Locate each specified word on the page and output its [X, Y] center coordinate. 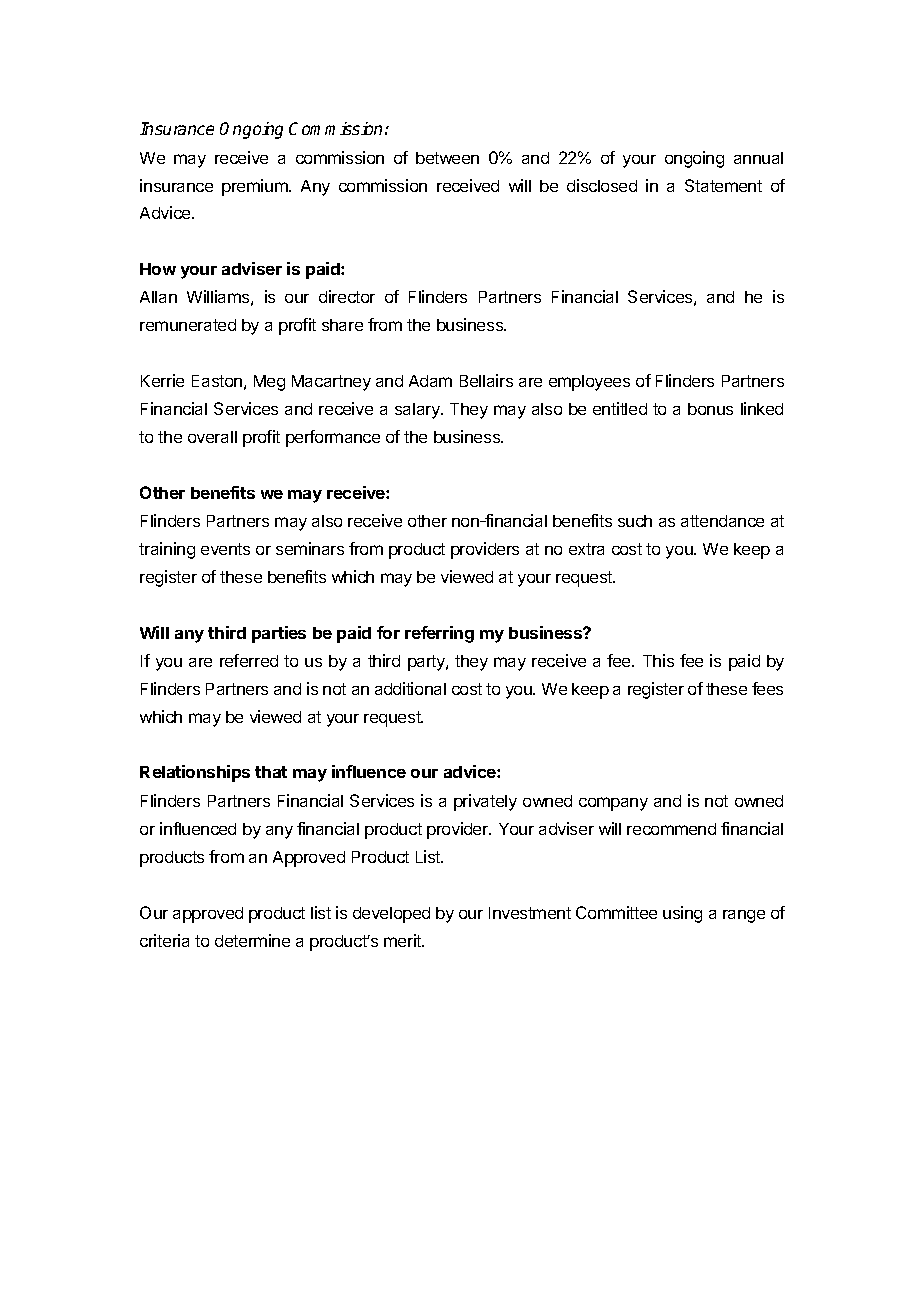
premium [256, 187]
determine [252, 940]
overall [212, 437]
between [447, 158]
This [658, 660]
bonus [710, 409]
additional [410, 688]
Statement [723, 185]
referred [249, 660]
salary [418, 411]
